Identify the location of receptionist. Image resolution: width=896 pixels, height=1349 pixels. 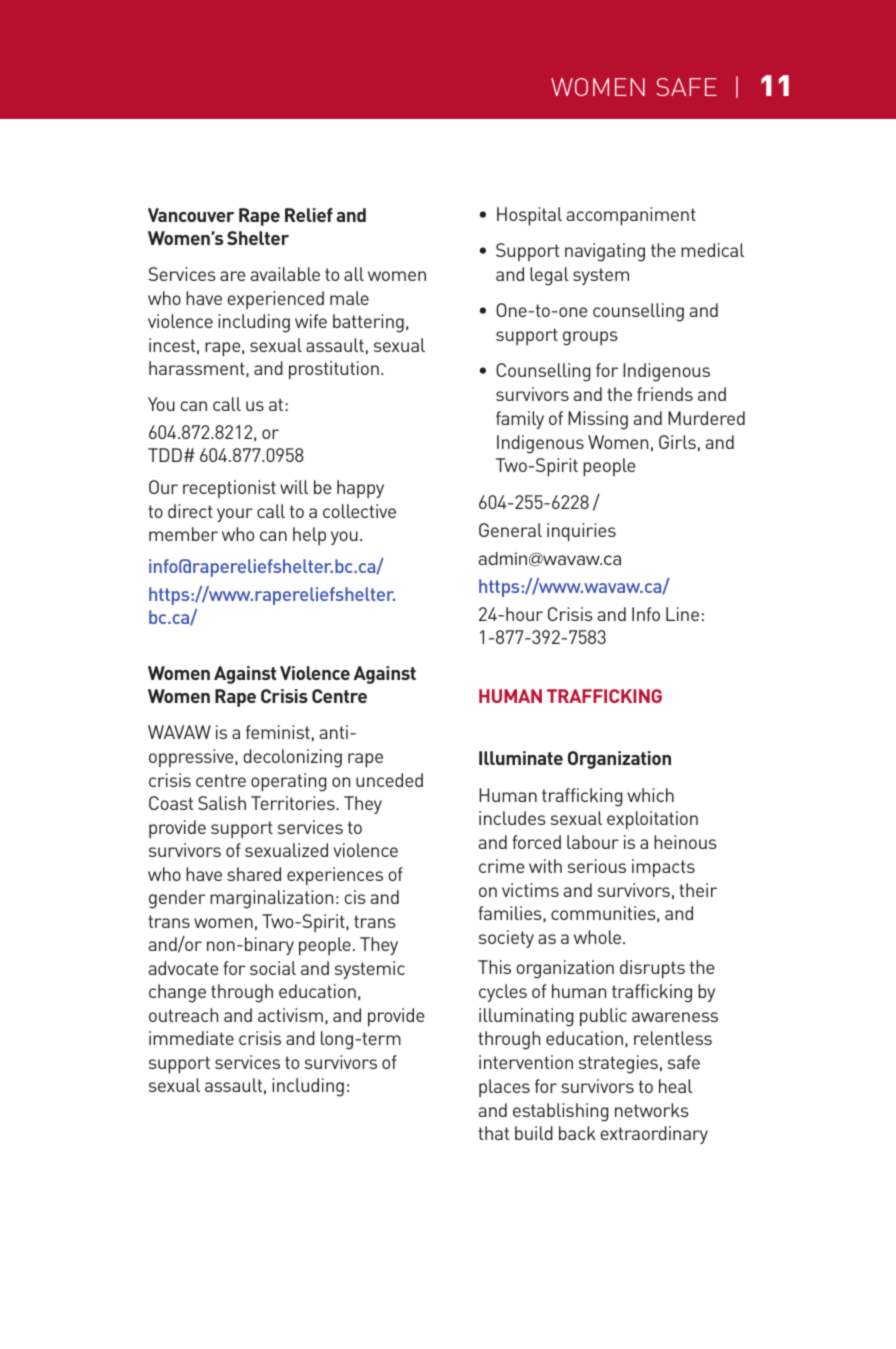
(229, 489).
